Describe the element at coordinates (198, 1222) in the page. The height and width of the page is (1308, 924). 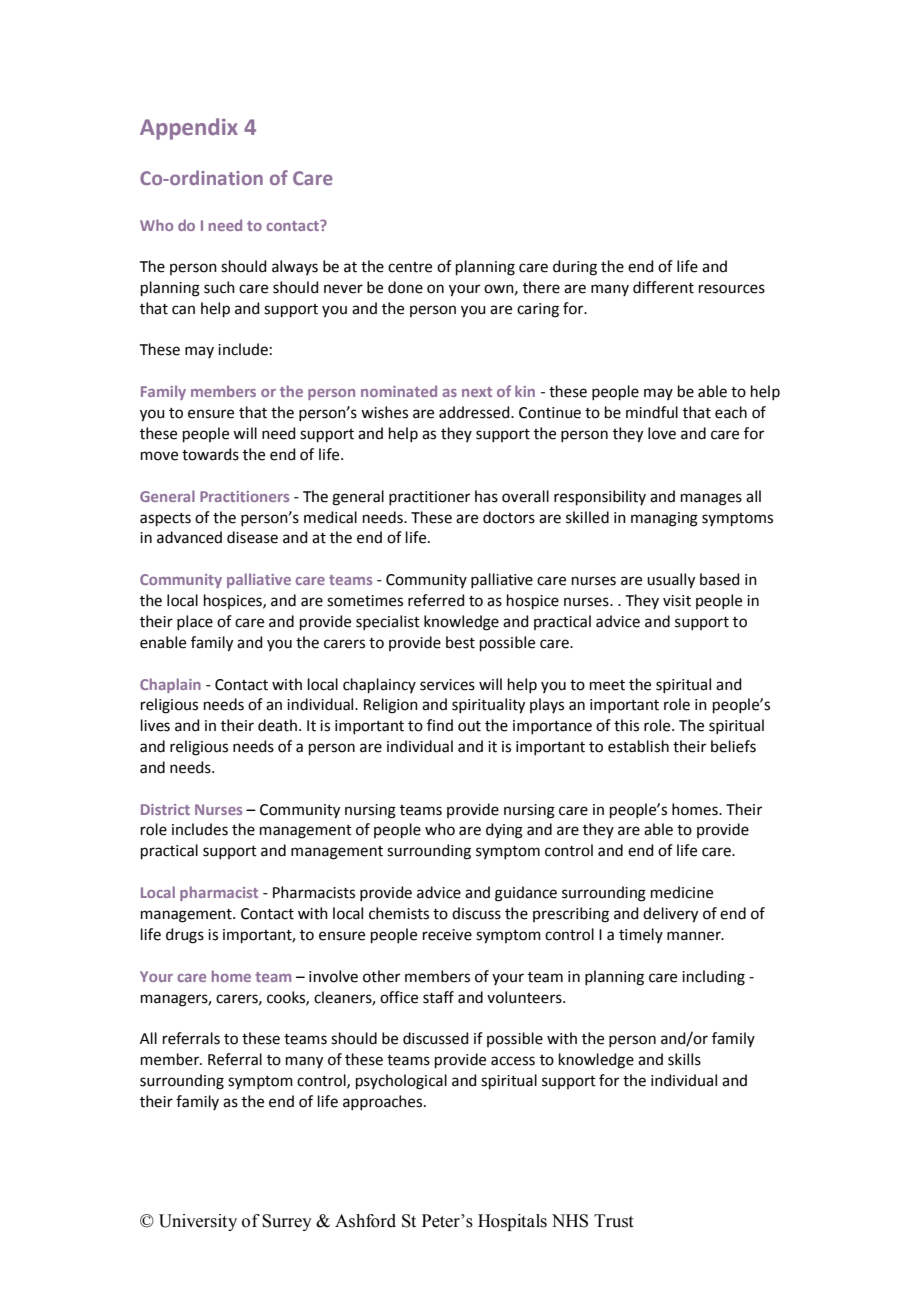
I see `University` at that location.
